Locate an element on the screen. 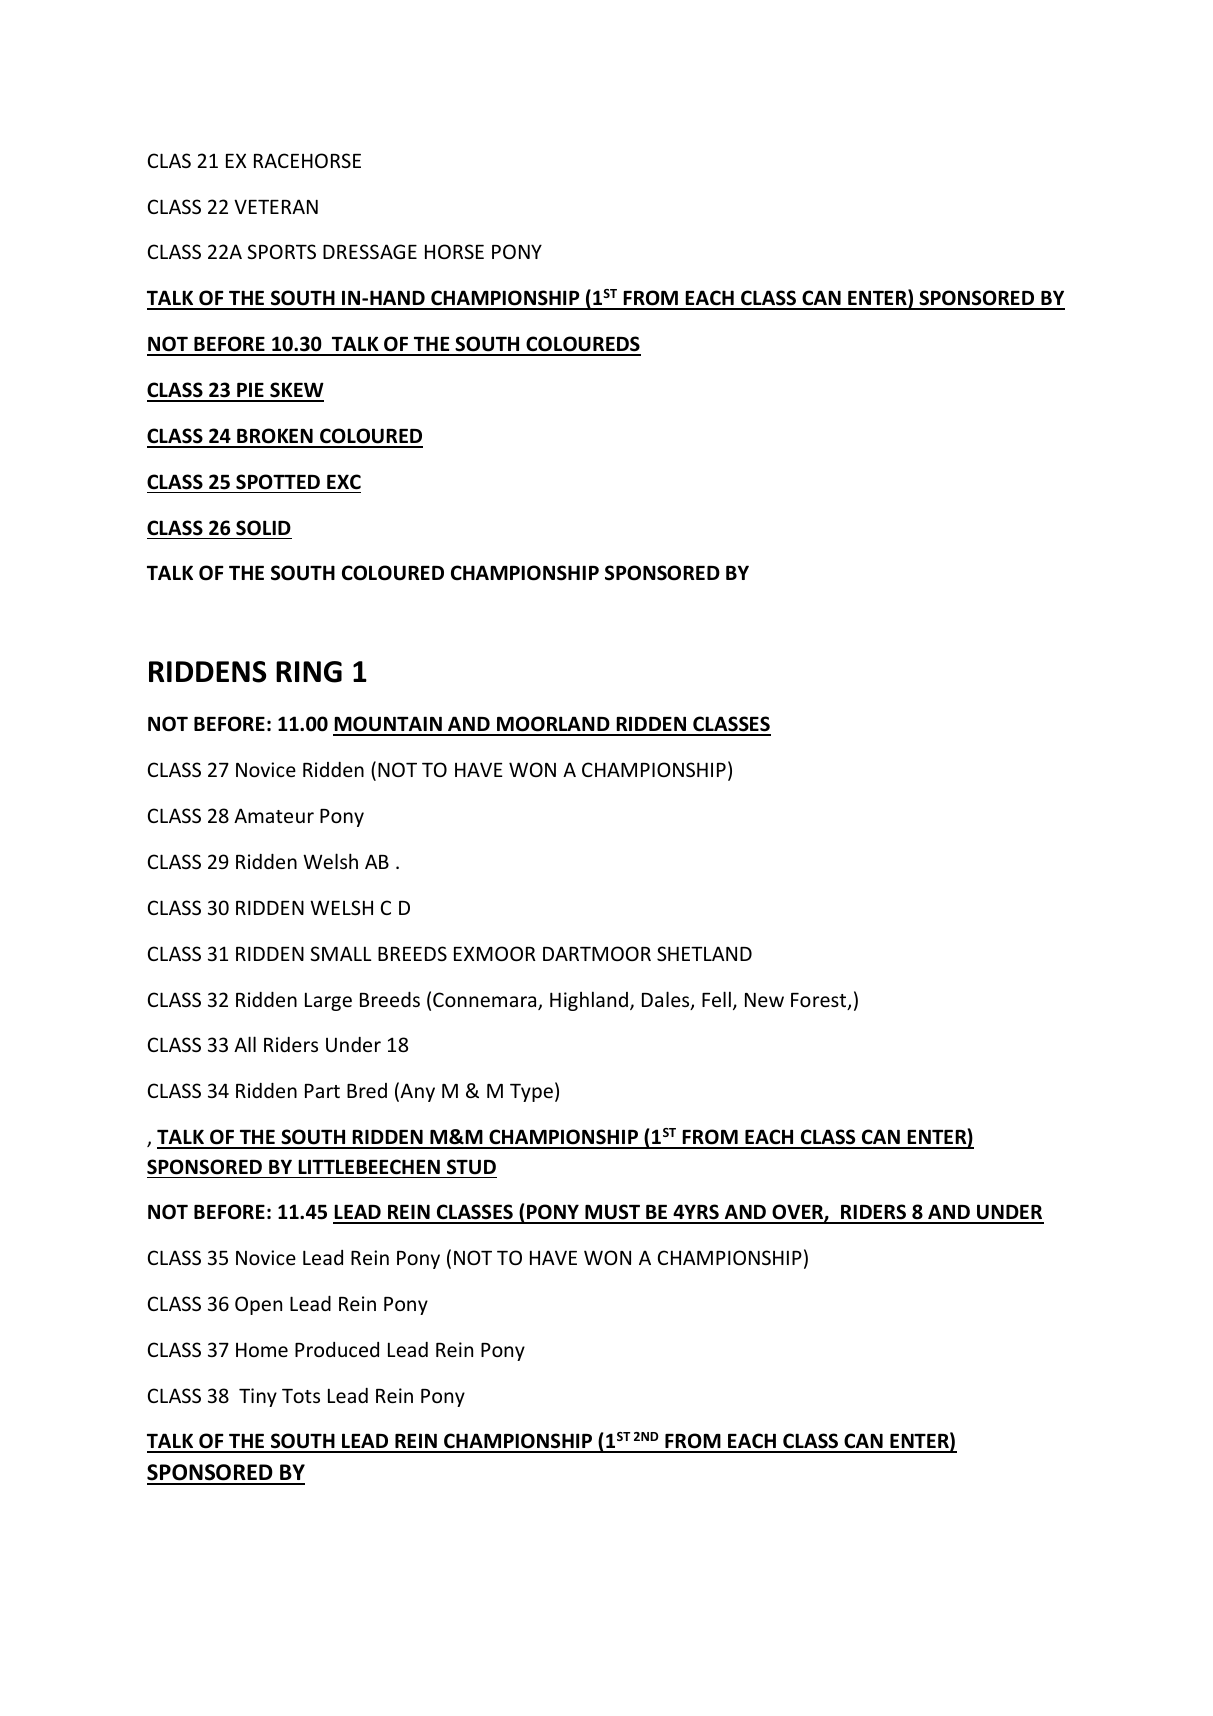  EXC is located at coordinates (344, 482).
